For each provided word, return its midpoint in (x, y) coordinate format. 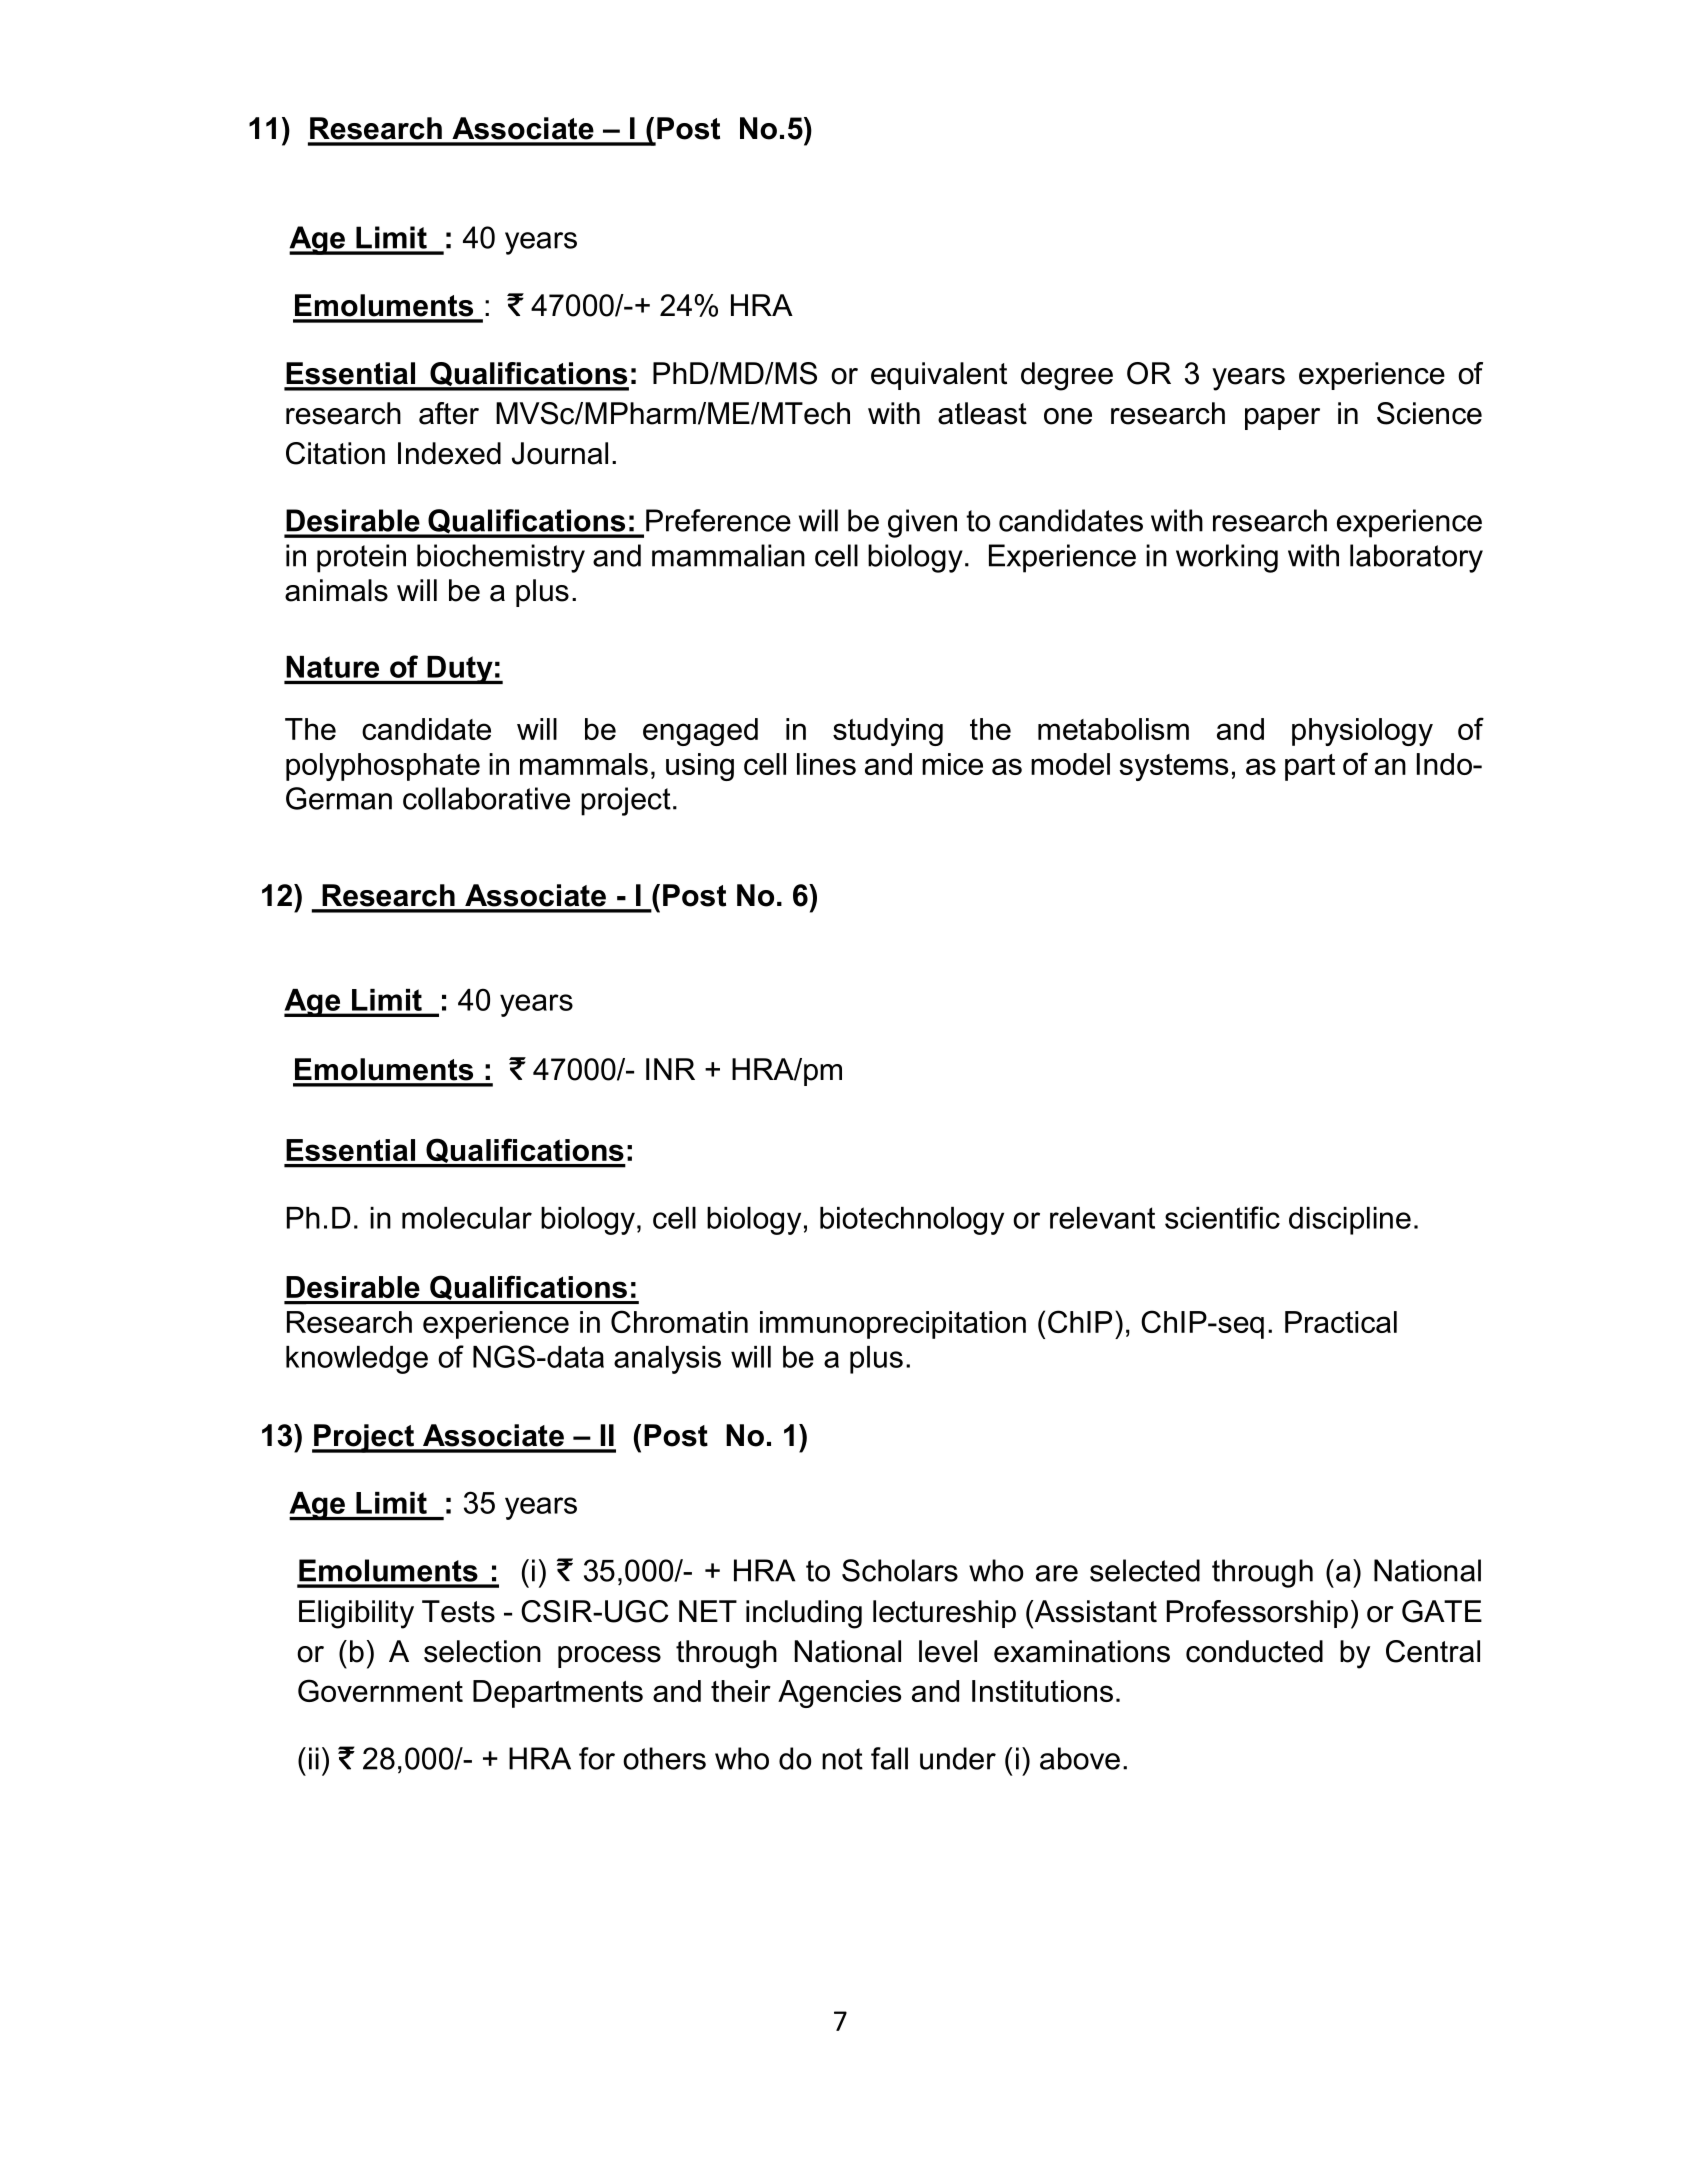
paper (1282, 419)
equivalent (939, 376)
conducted (1254, 1651)
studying (888, 732)
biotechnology (912, 1221)
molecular (467, 1218)
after (449, 413)
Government (380, 1690)
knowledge (357, 1360)
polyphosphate (383, 767)
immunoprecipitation (893, 1325)
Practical (1341, 1322)
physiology (1362, 732)
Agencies (839, 1694)
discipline (1350, 1221)
